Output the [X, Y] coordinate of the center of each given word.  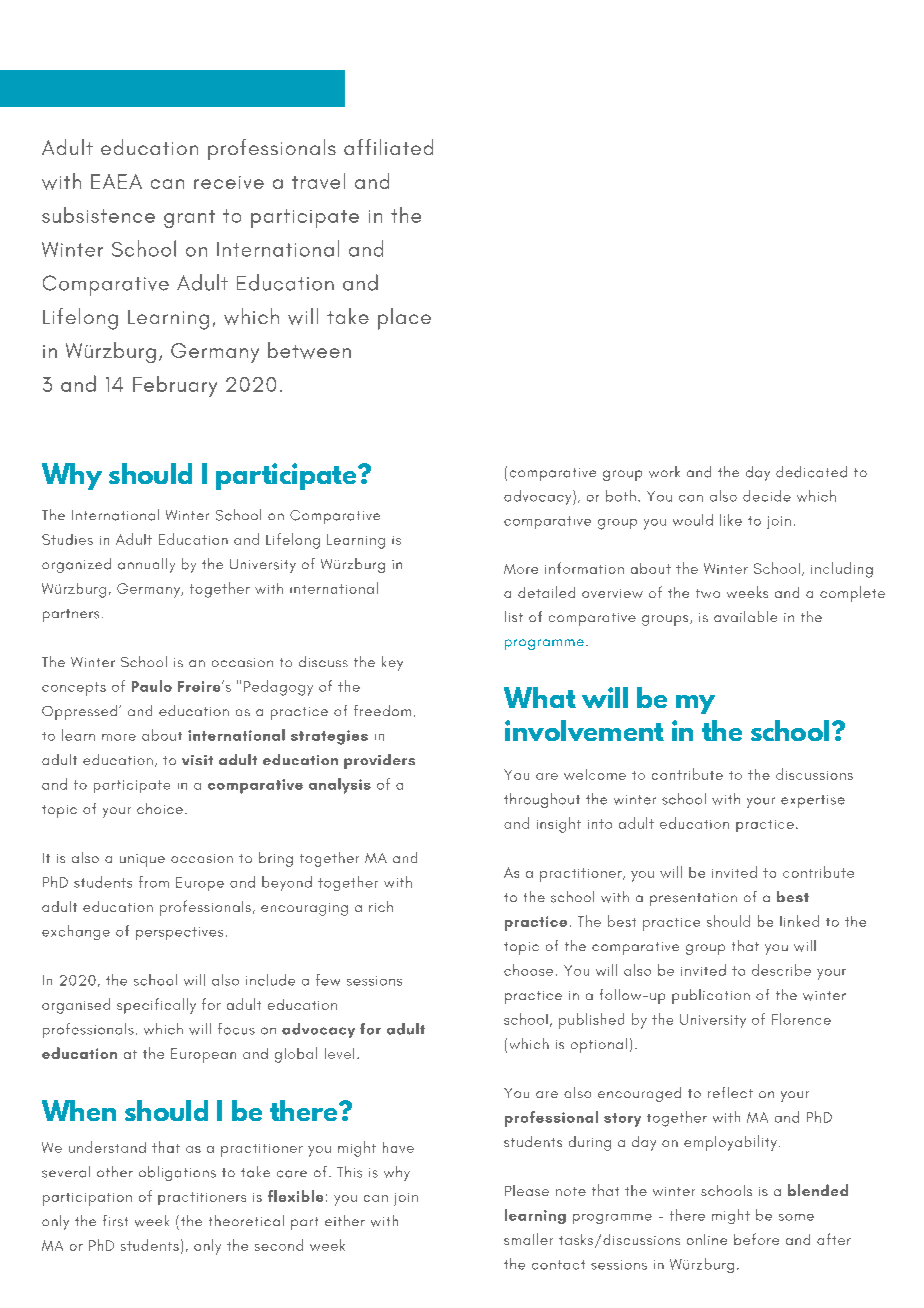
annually [146, 565]
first [115, 1221]
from [154, 882]
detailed [546, 592]
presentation [693, 899]
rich [381, 906]
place [404, 319]
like [731, 520]
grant [189, 219]
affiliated [388, 147]
